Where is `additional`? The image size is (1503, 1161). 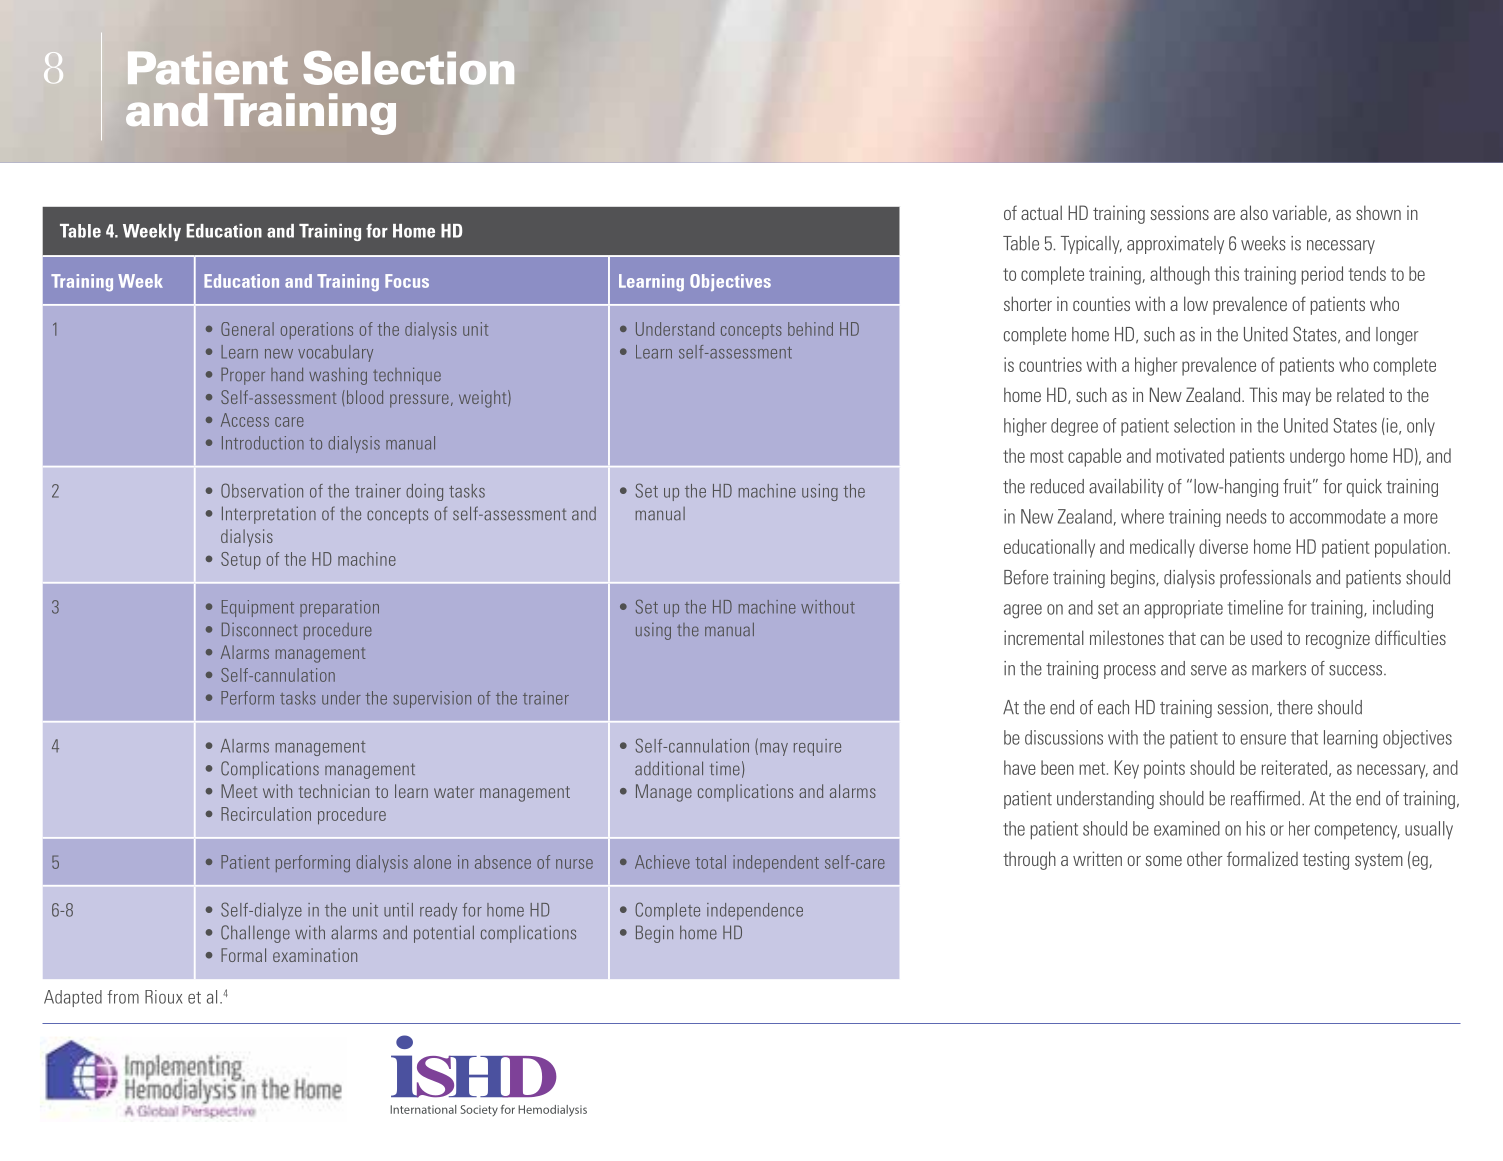 additional is located at coordinates (669, 768).
